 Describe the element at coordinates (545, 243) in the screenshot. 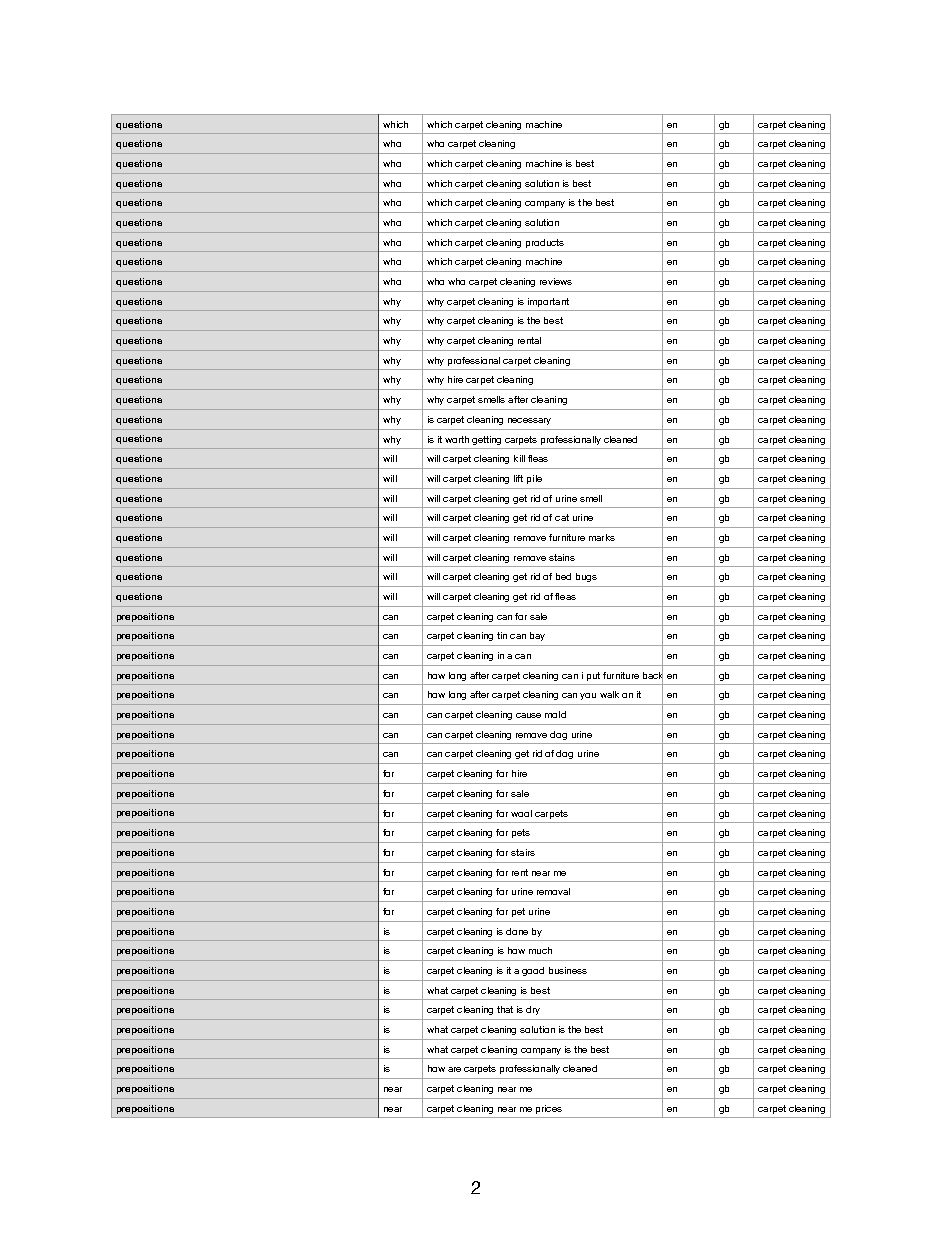

I see `products` at that location.
